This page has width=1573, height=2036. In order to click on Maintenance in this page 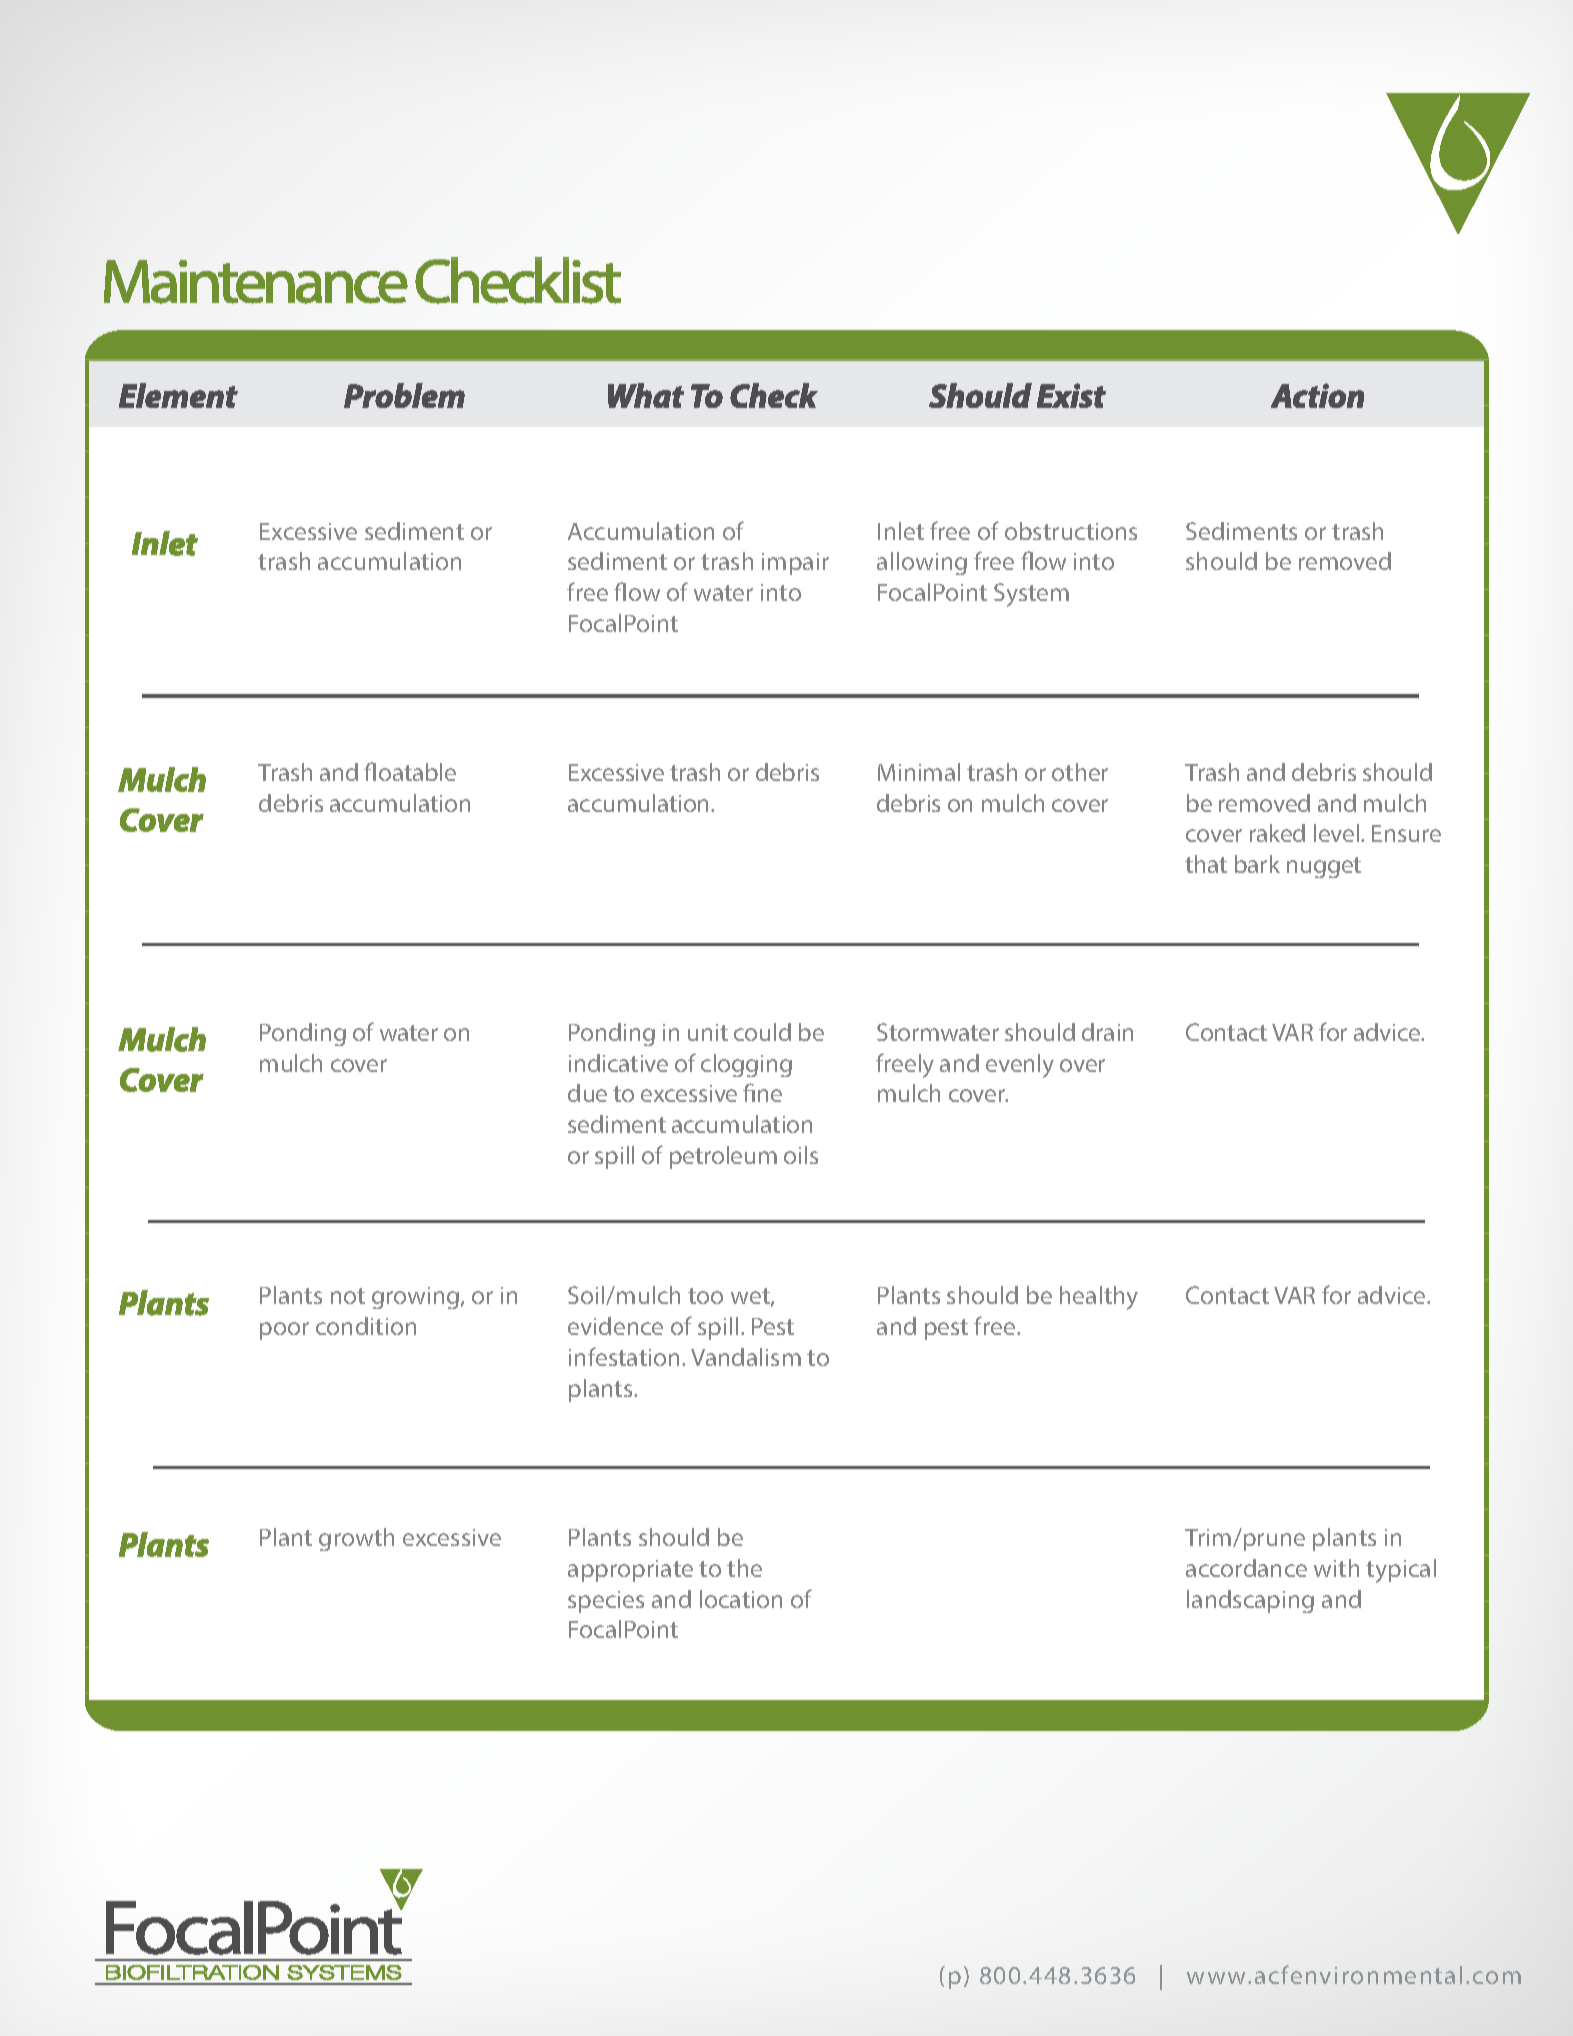, I will do `click(256, 282)`.
